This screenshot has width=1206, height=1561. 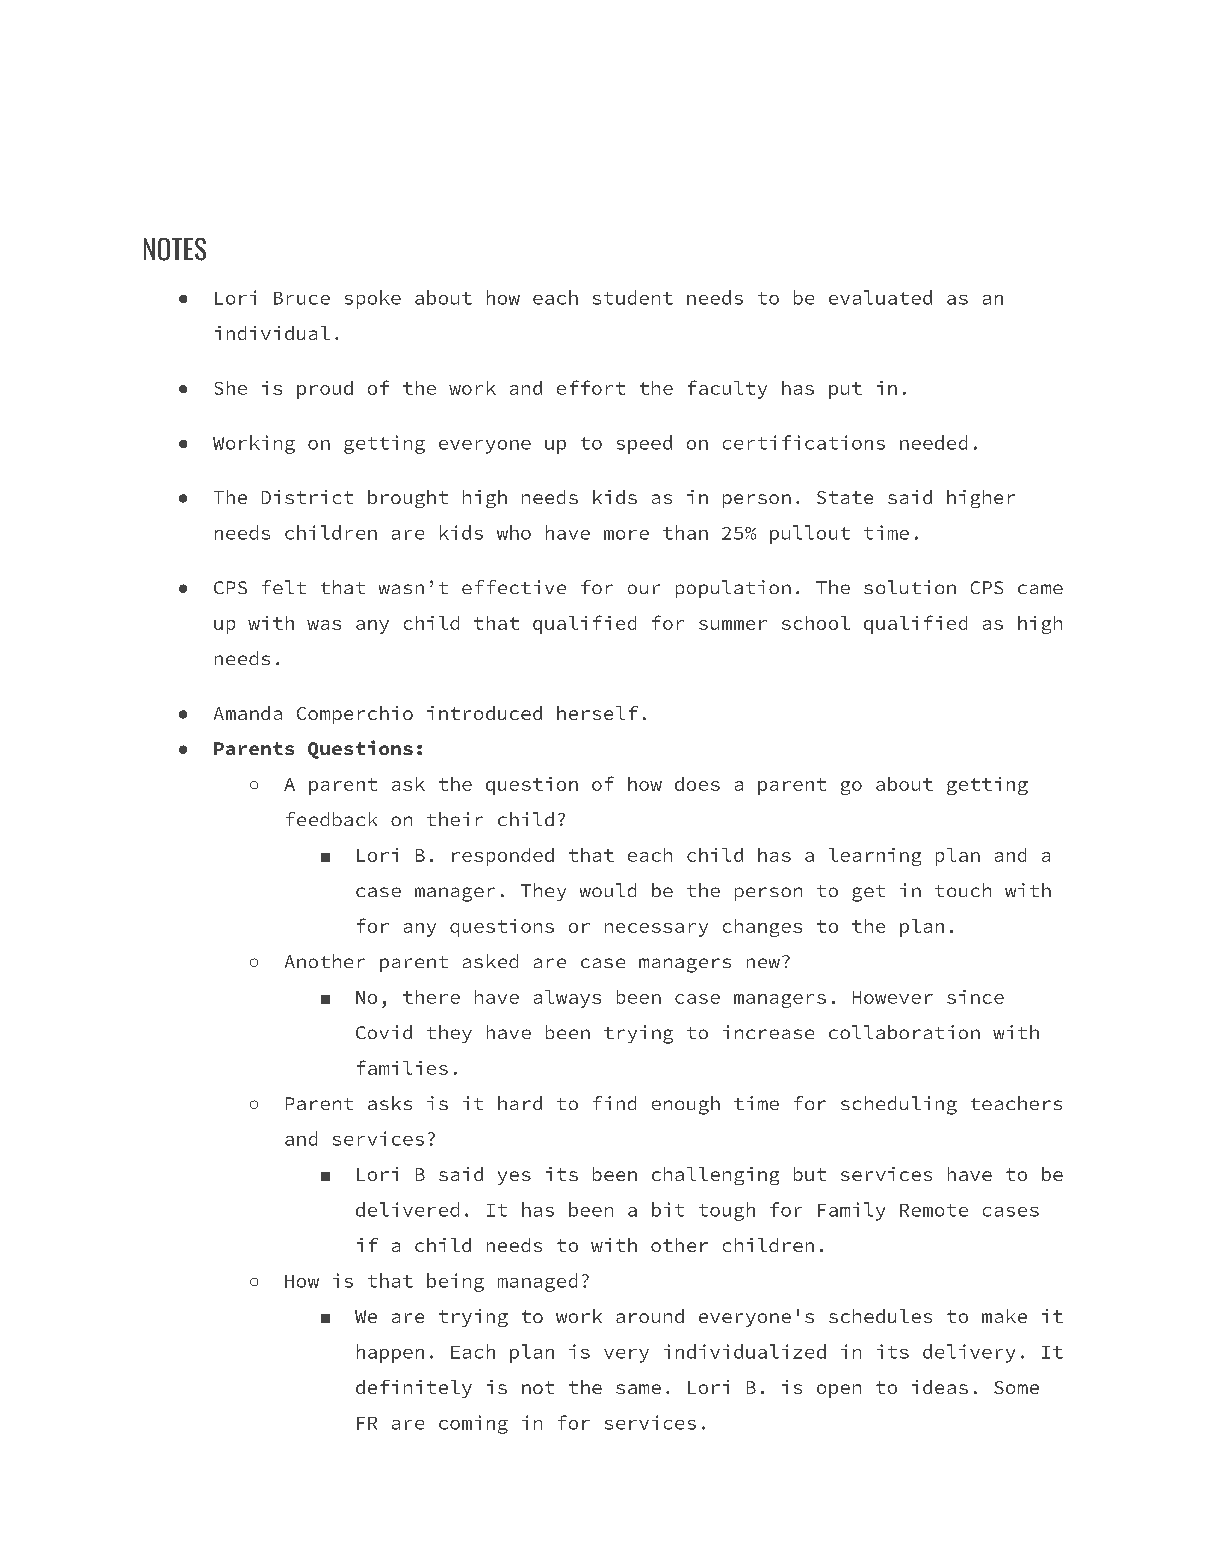 I want to click on student, so click(x=633, y=297).
